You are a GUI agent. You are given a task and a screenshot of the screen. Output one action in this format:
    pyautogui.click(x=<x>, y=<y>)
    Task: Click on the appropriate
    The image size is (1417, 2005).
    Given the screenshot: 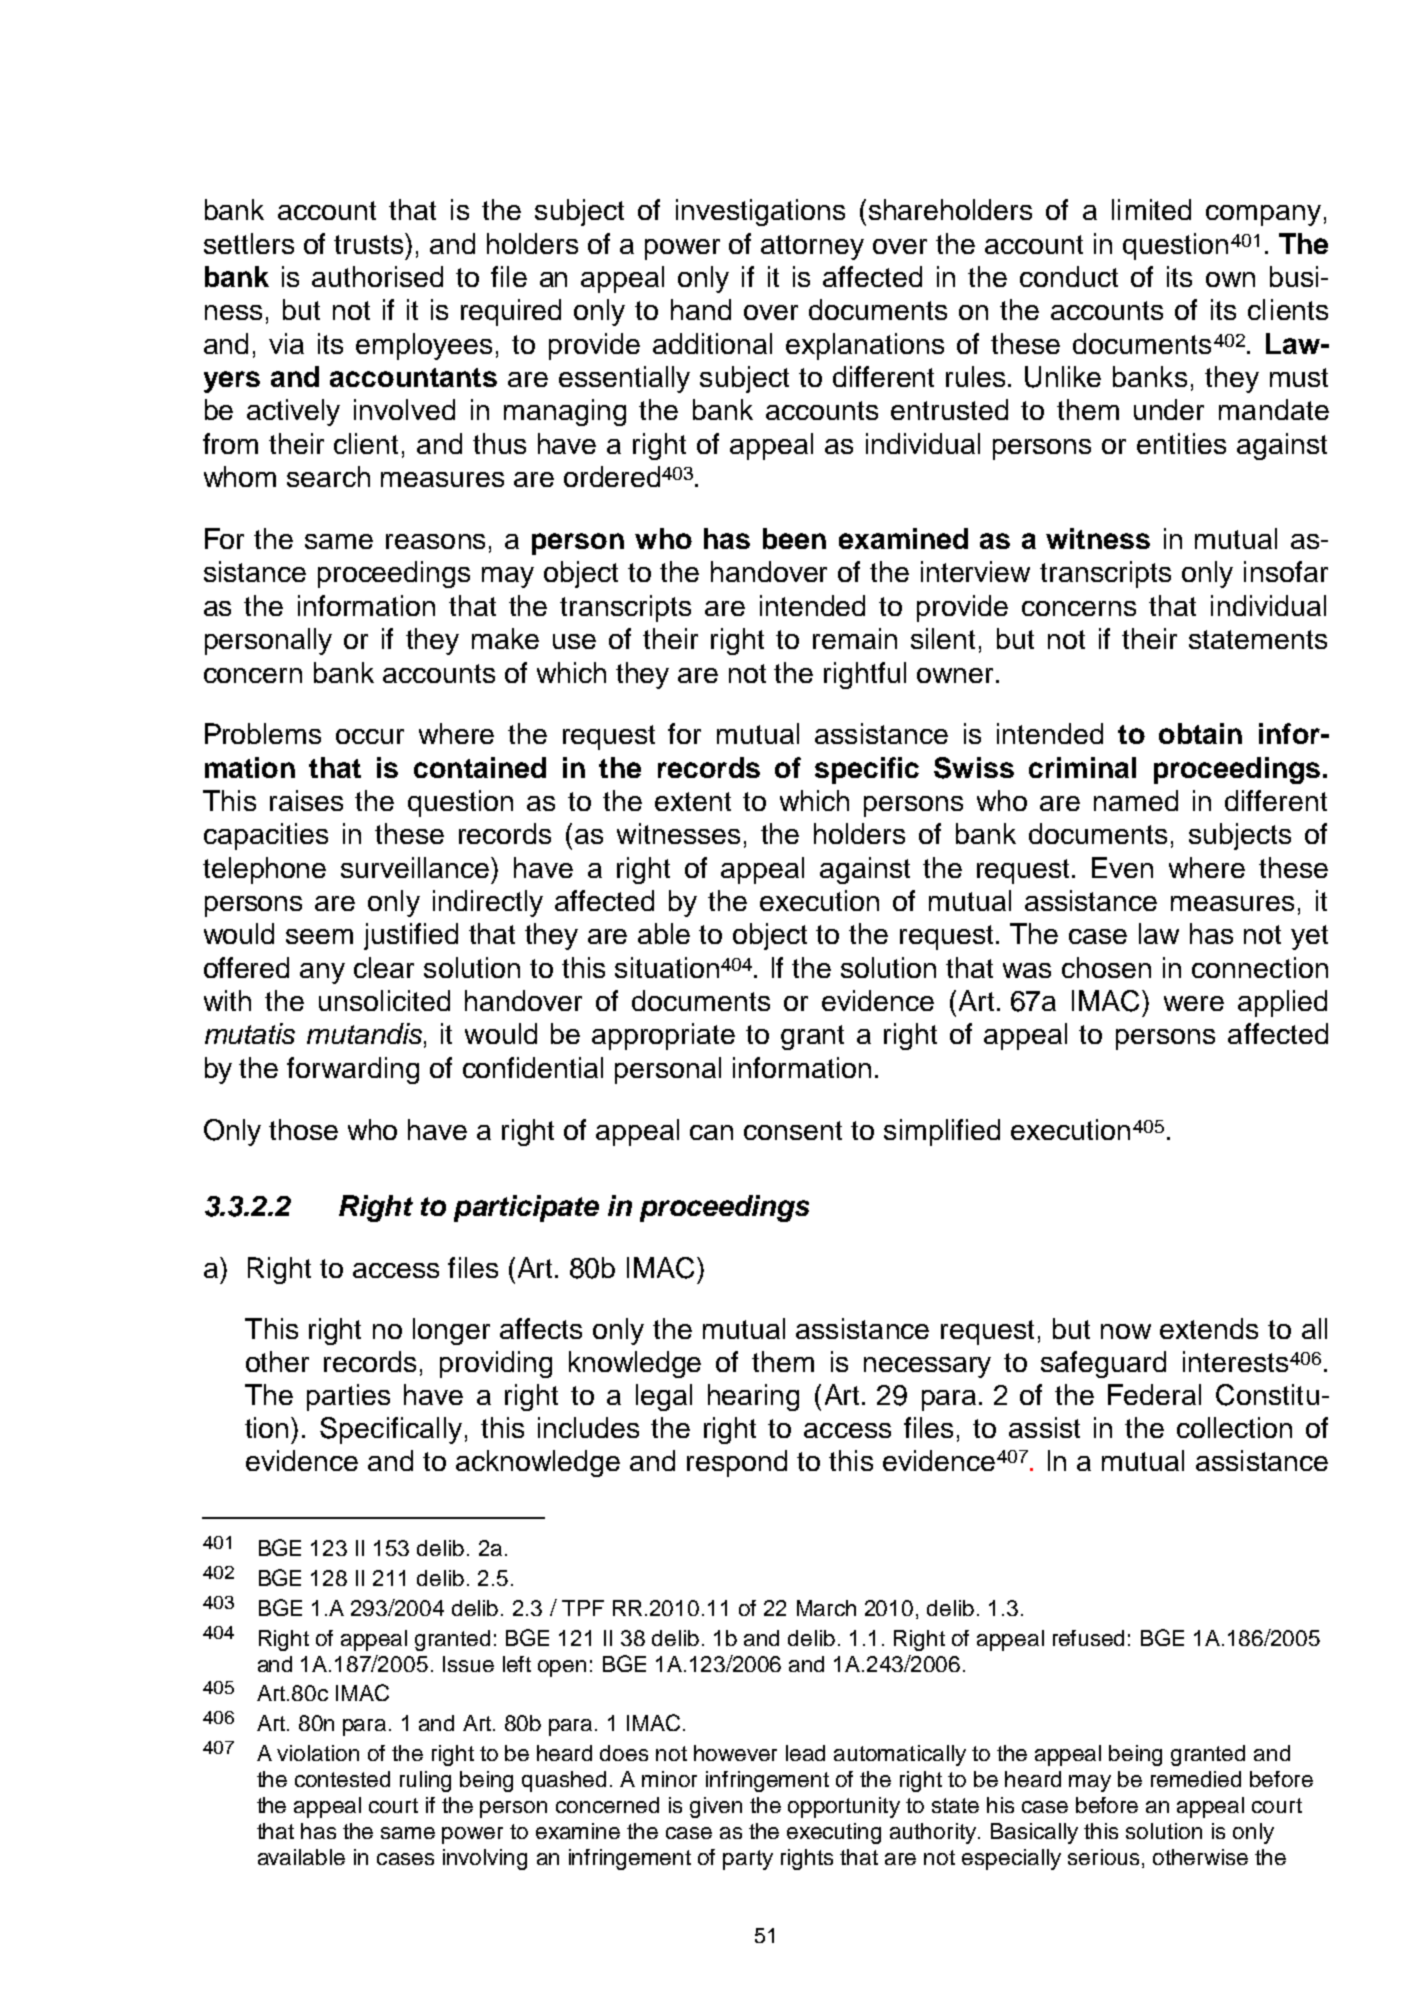 What is the action you would take?
    pyautogui.click(x=663, y=1036)
